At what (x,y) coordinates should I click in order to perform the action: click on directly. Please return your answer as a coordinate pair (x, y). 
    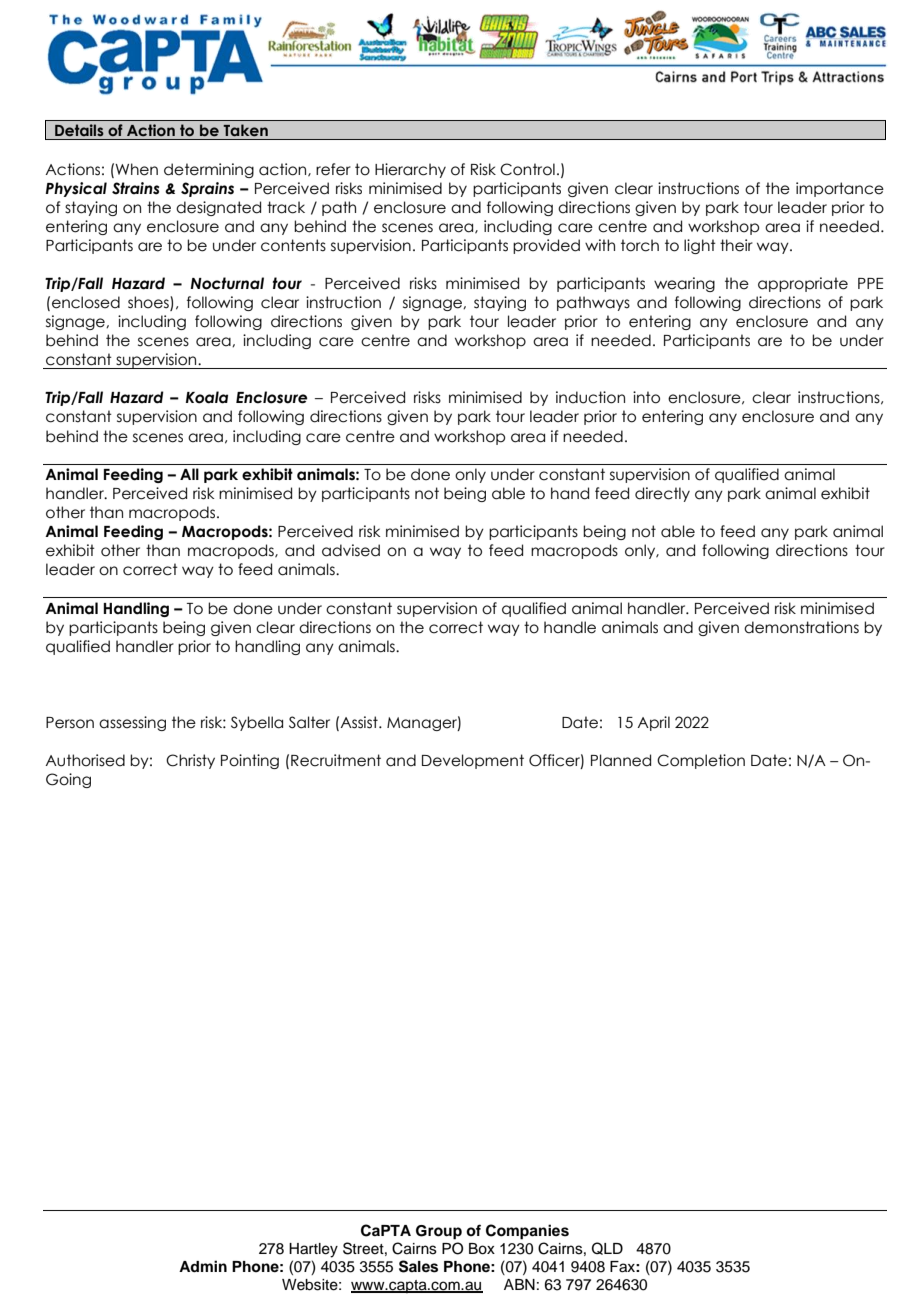
    Looking at the image, I should click on (662, 494).
